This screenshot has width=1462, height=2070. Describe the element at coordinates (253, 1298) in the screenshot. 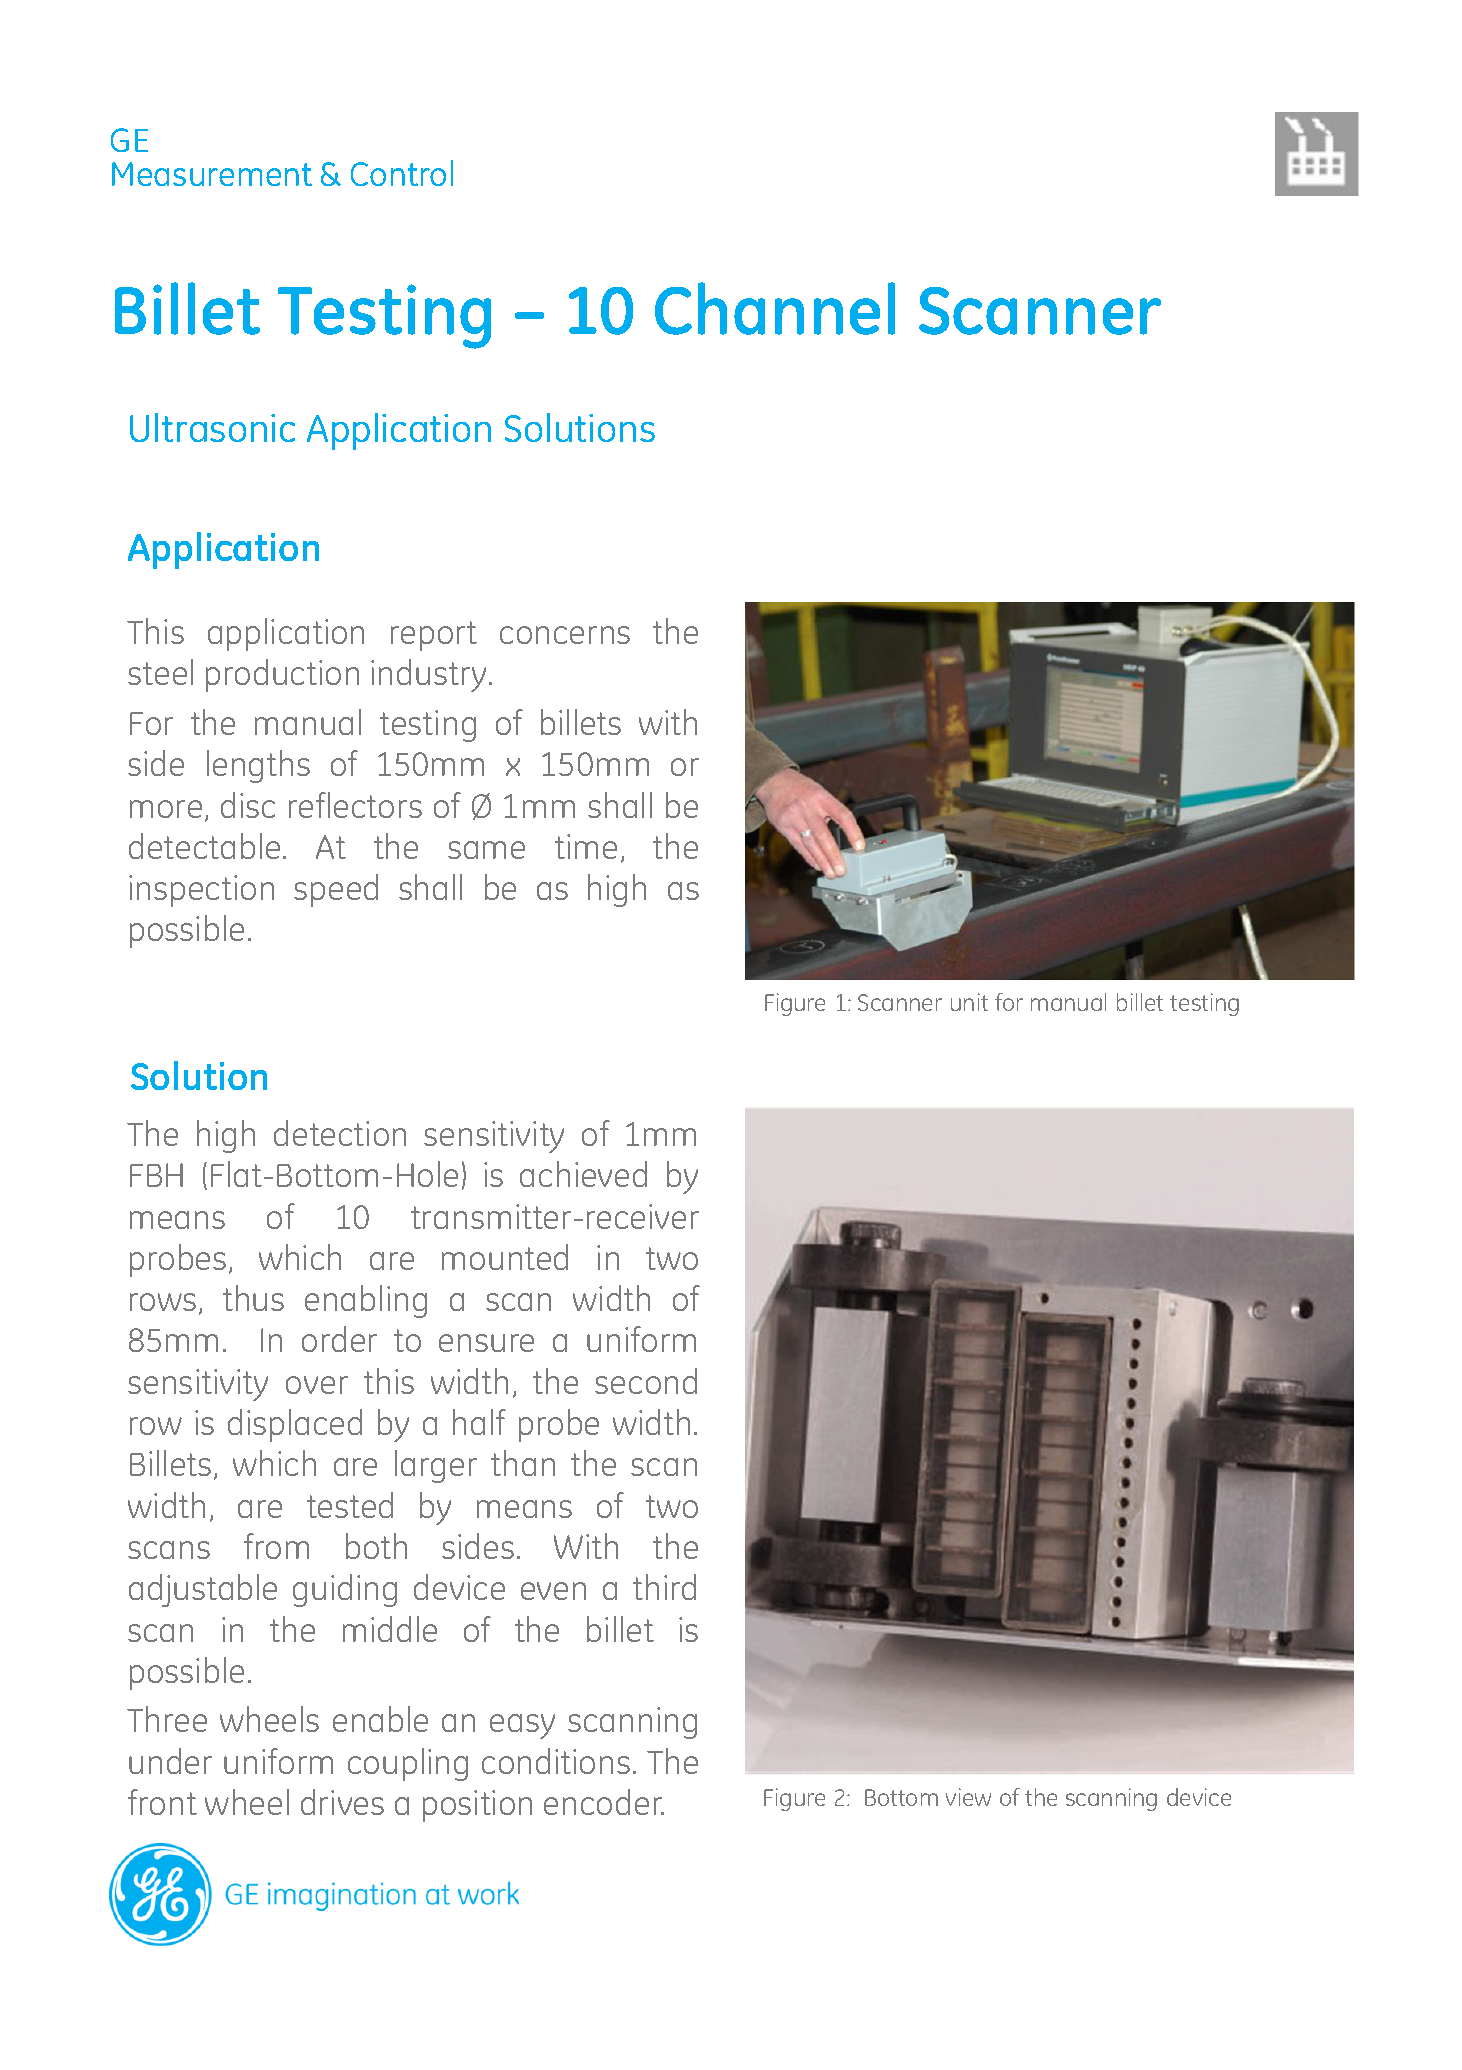

I see `thus` at that location.
